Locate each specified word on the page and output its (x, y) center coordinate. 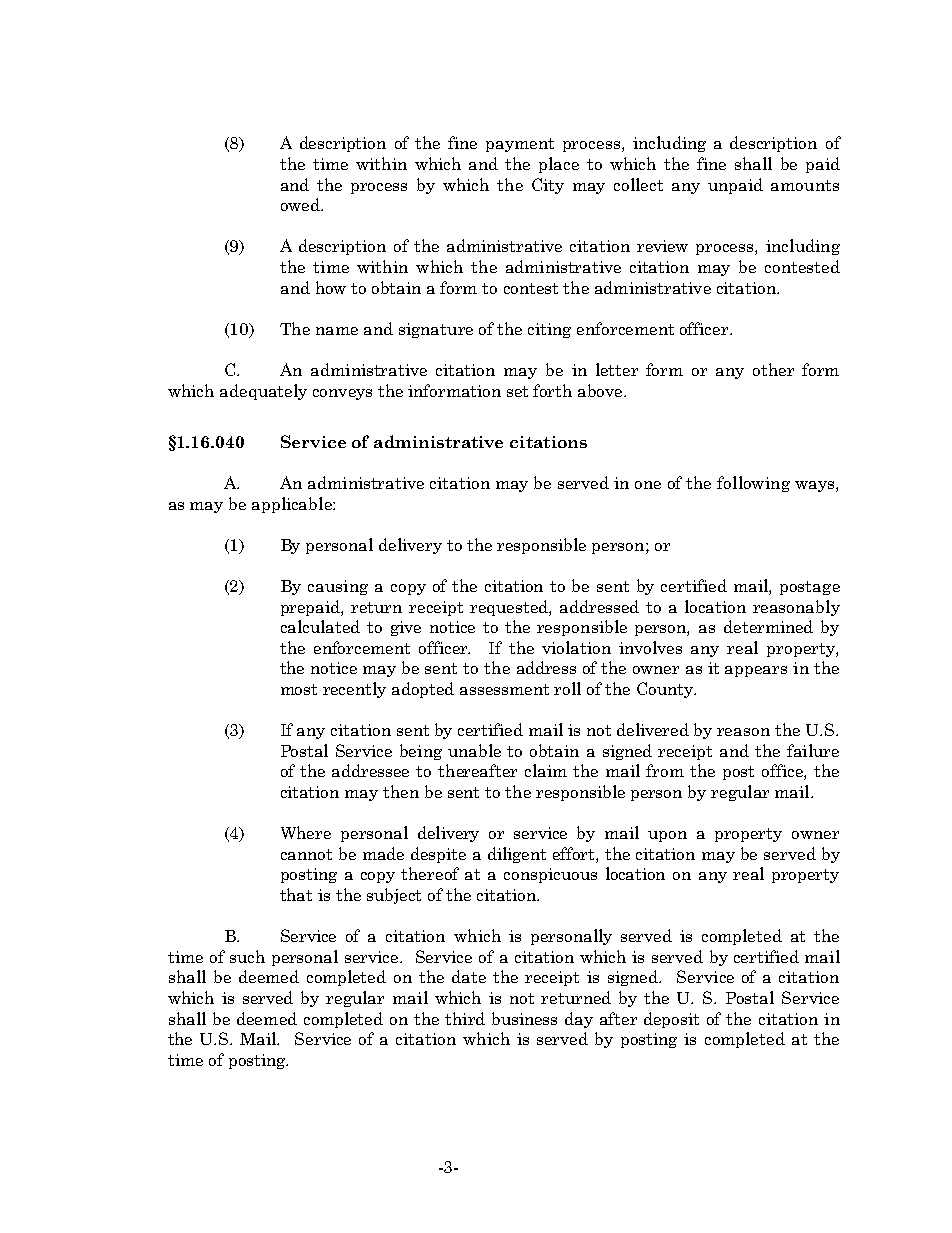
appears (756, 671)
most (299, 689)
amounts (805, 185)
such (247, 956)
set (517, 391)
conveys (342, 394)
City (548, 186)
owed (302, 204)
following (753, 484)
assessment (504, 689)
